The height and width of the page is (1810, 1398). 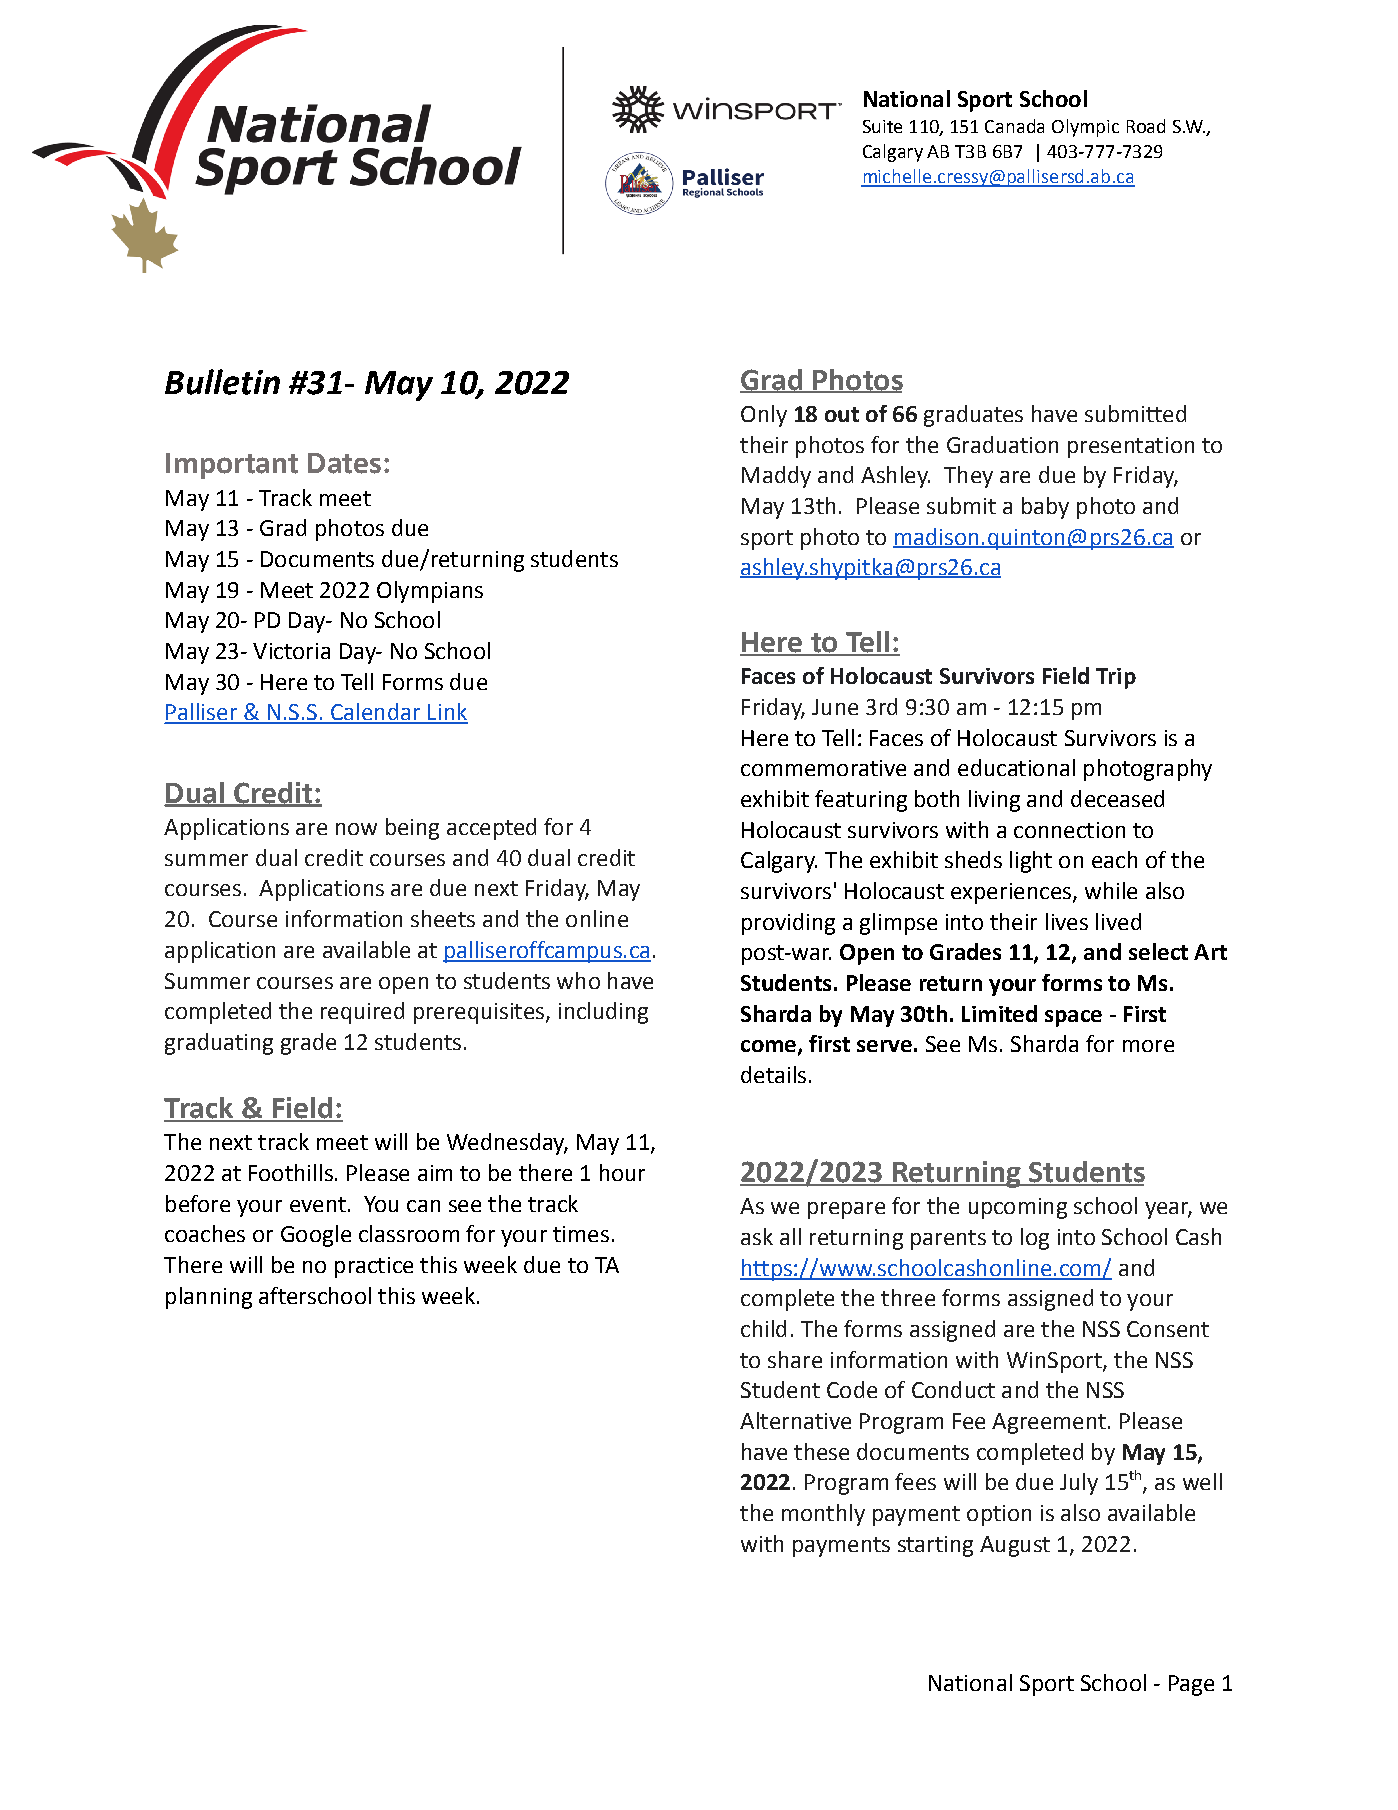 What do you see at coordinates (776, 477) in the page?
I see `Maddy` at bounding box center [776, 477].
